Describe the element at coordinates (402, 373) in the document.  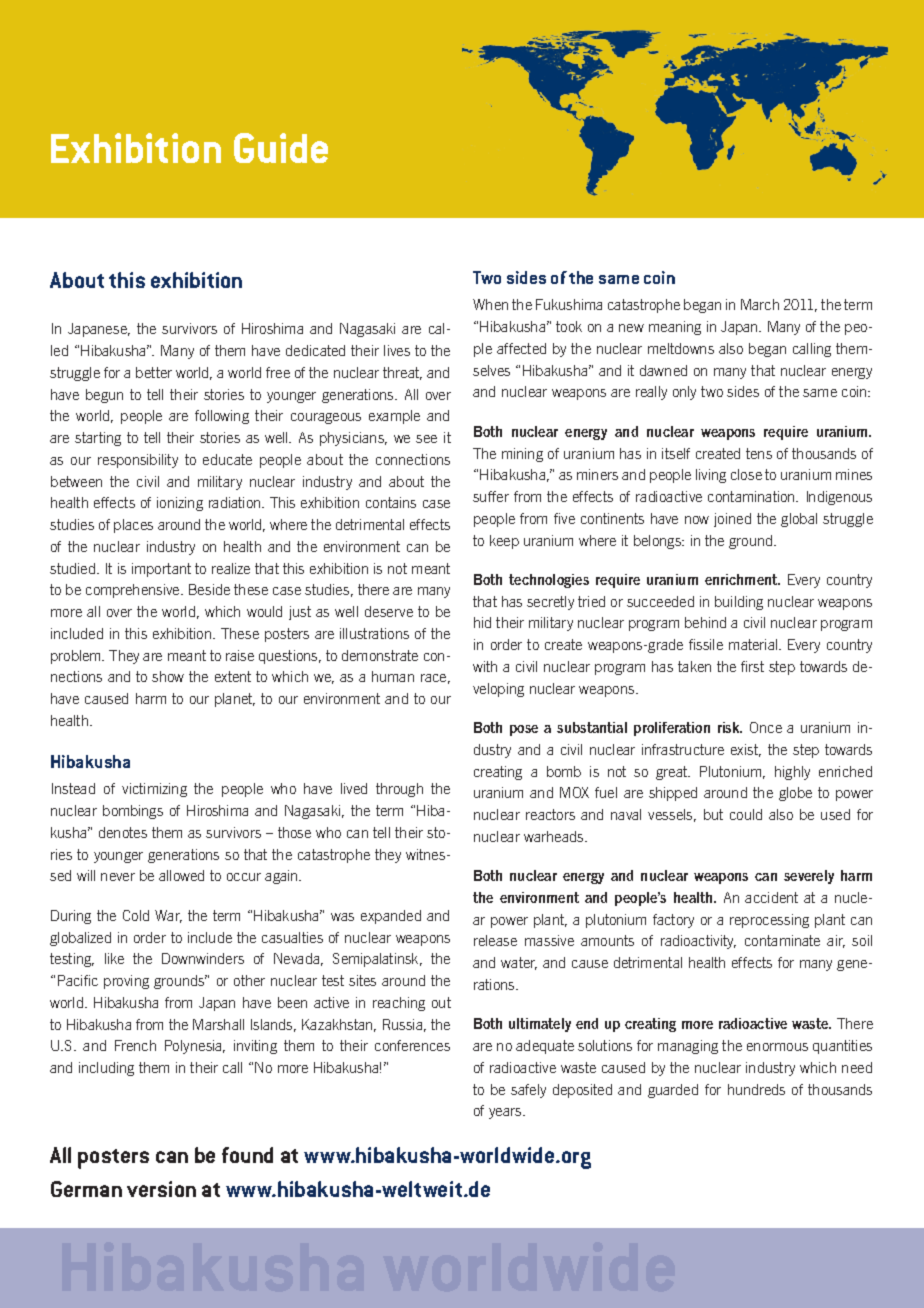
I see `threat` at that location.
